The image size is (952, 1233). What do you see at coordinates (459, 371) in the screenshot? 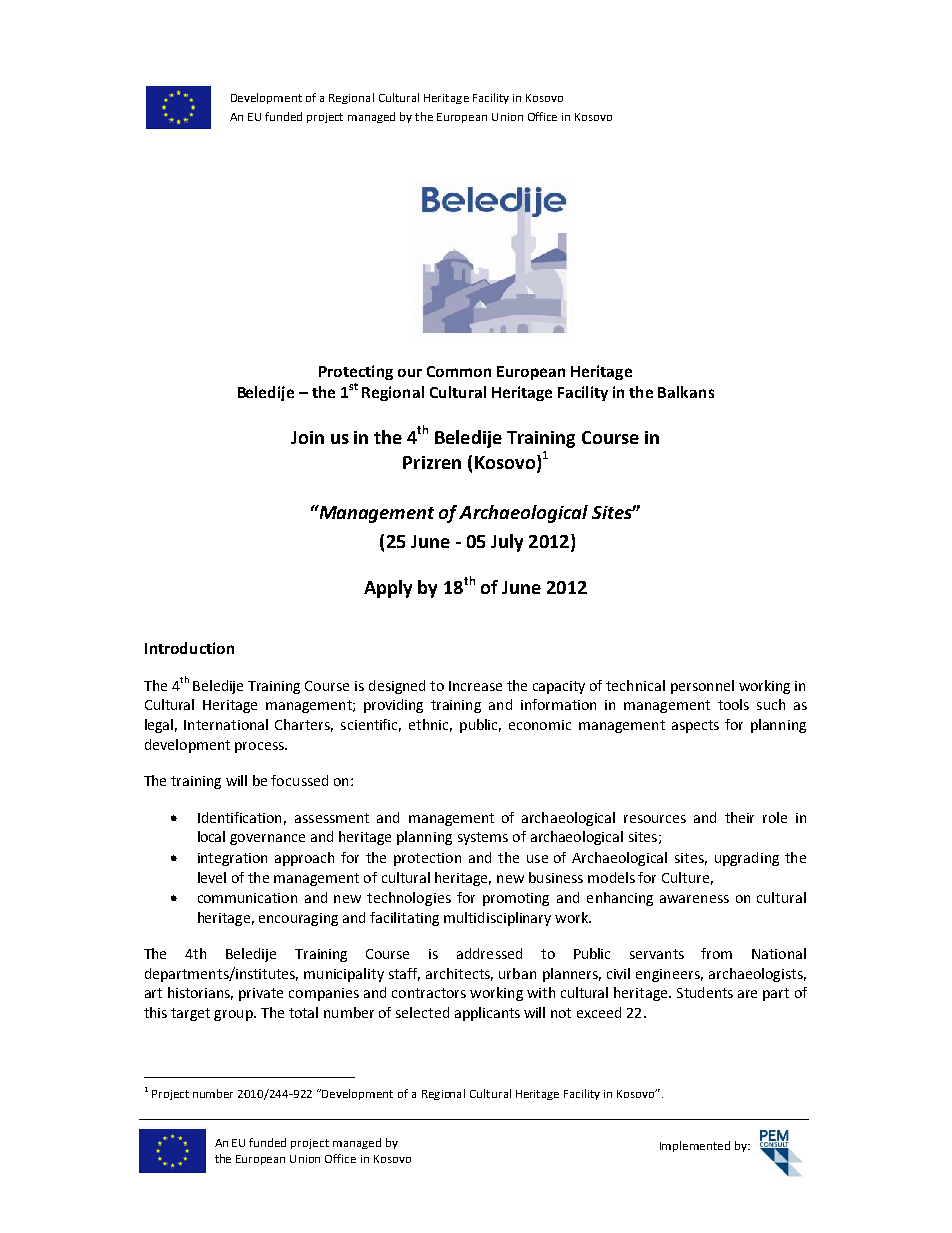
I see `Common` at bounding box center [459, 371].
